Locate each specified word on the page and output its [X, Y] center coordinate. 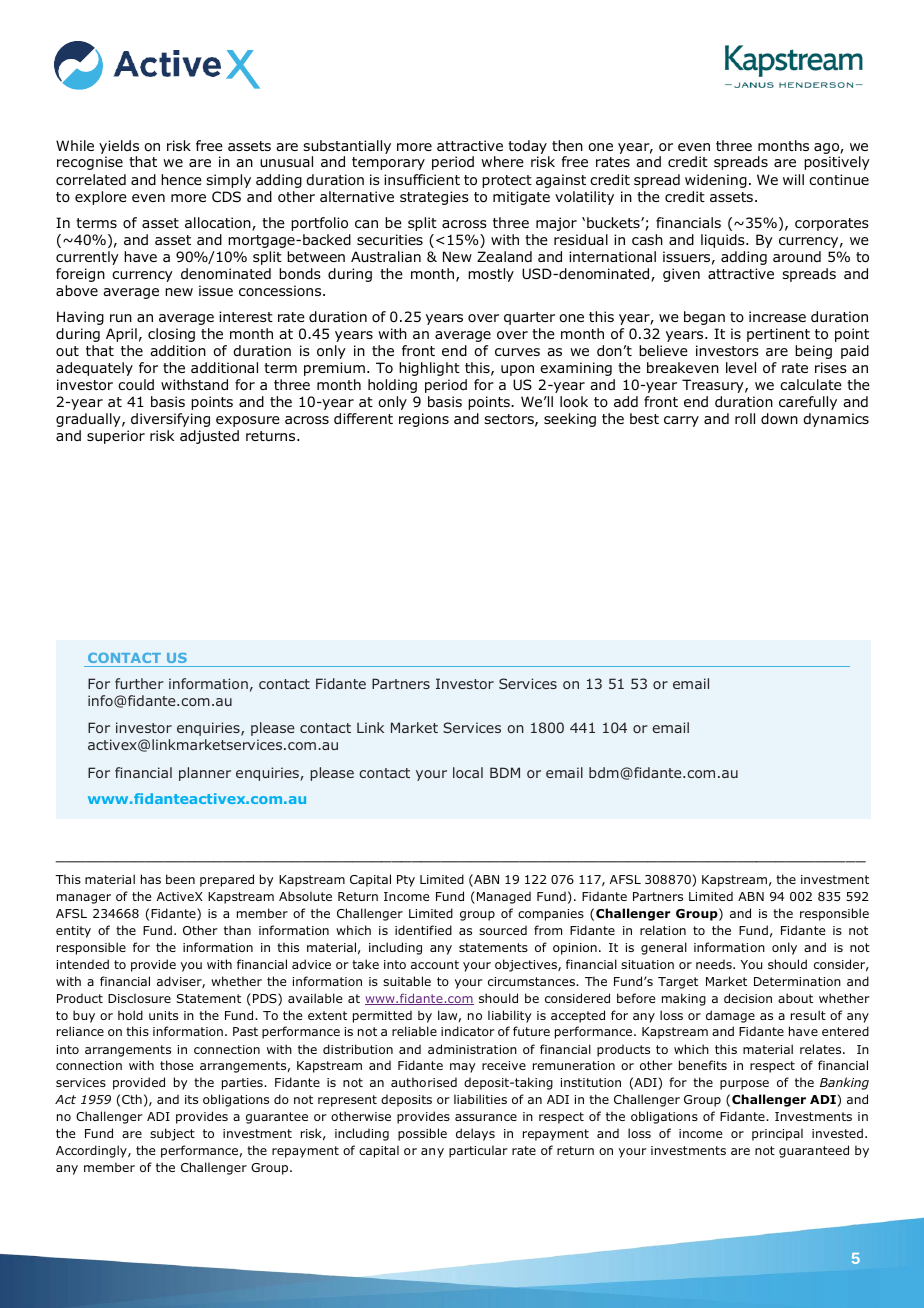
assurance [486, 1117]
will [793, 179]
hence [181, 179]
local [468, 772]
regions [424, 420]
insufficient [422, 179]
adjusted [209, 437]
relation [663, 930]
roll [745, 419]
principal [777, 1134]
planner [205, 774]
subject [172, 1134]
